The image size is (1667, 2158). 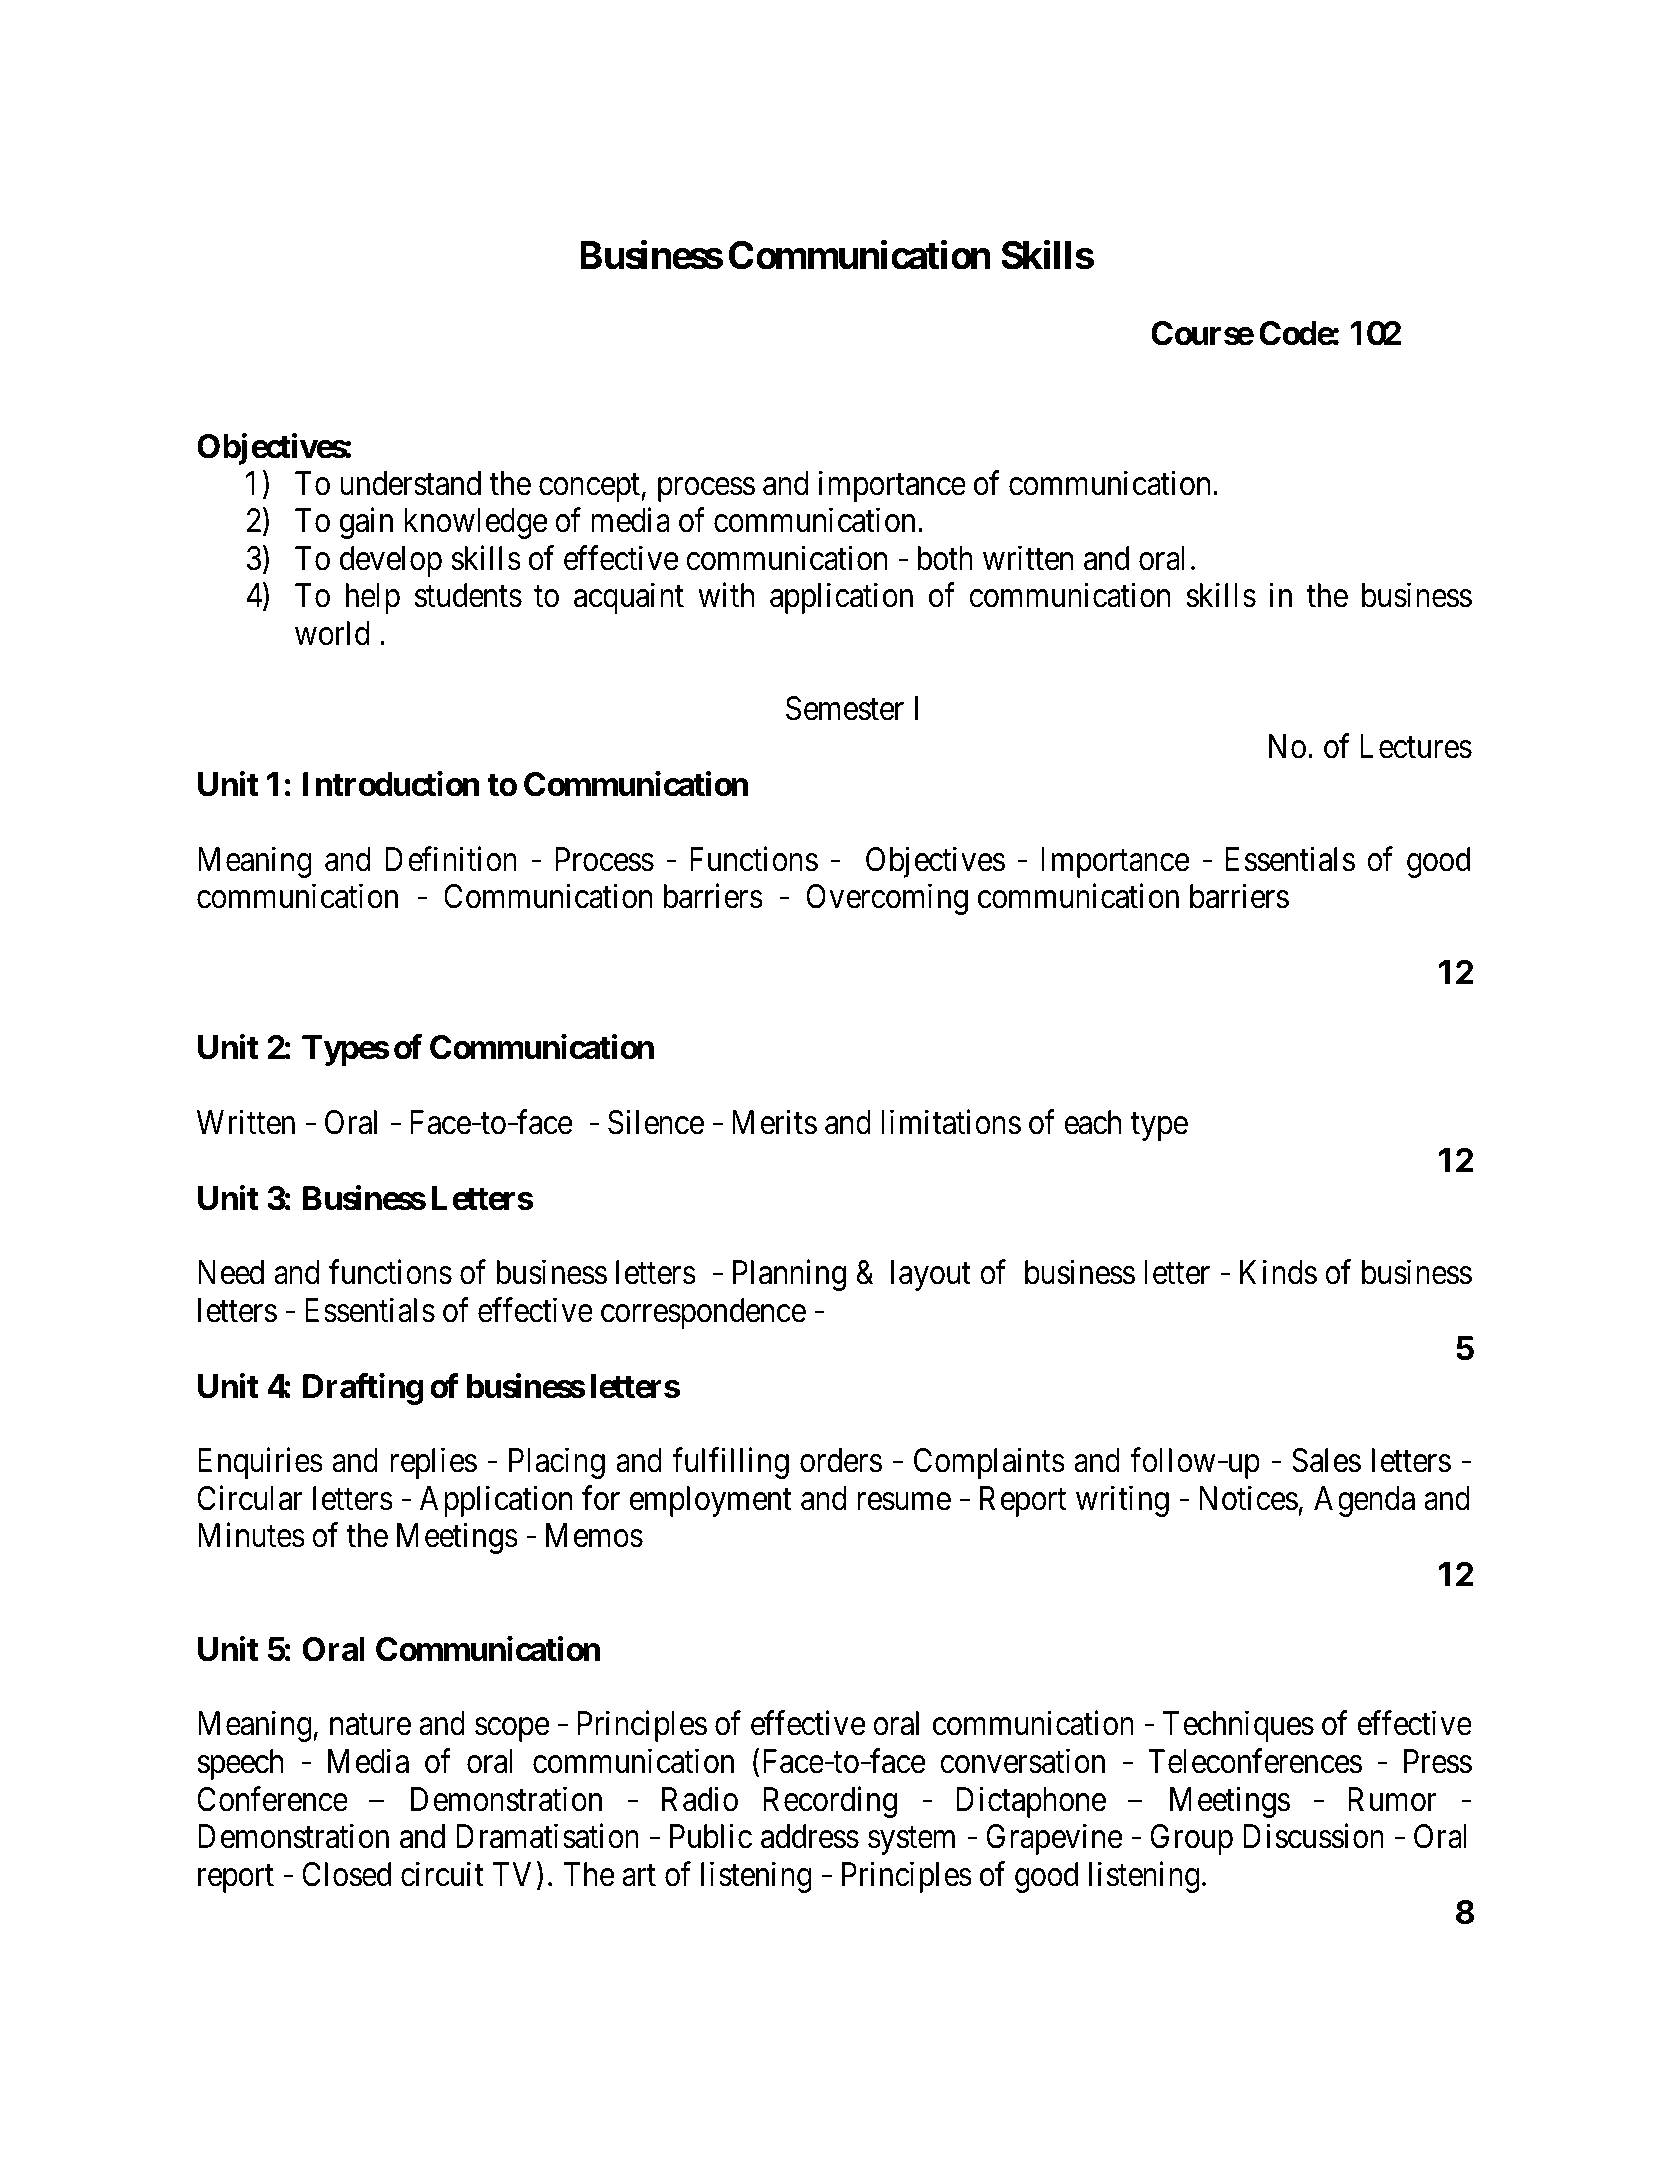 What do you see at coordinates (346, 1874) in the screenshot?
I see `Closed` at bounding box center [346, 1874].
